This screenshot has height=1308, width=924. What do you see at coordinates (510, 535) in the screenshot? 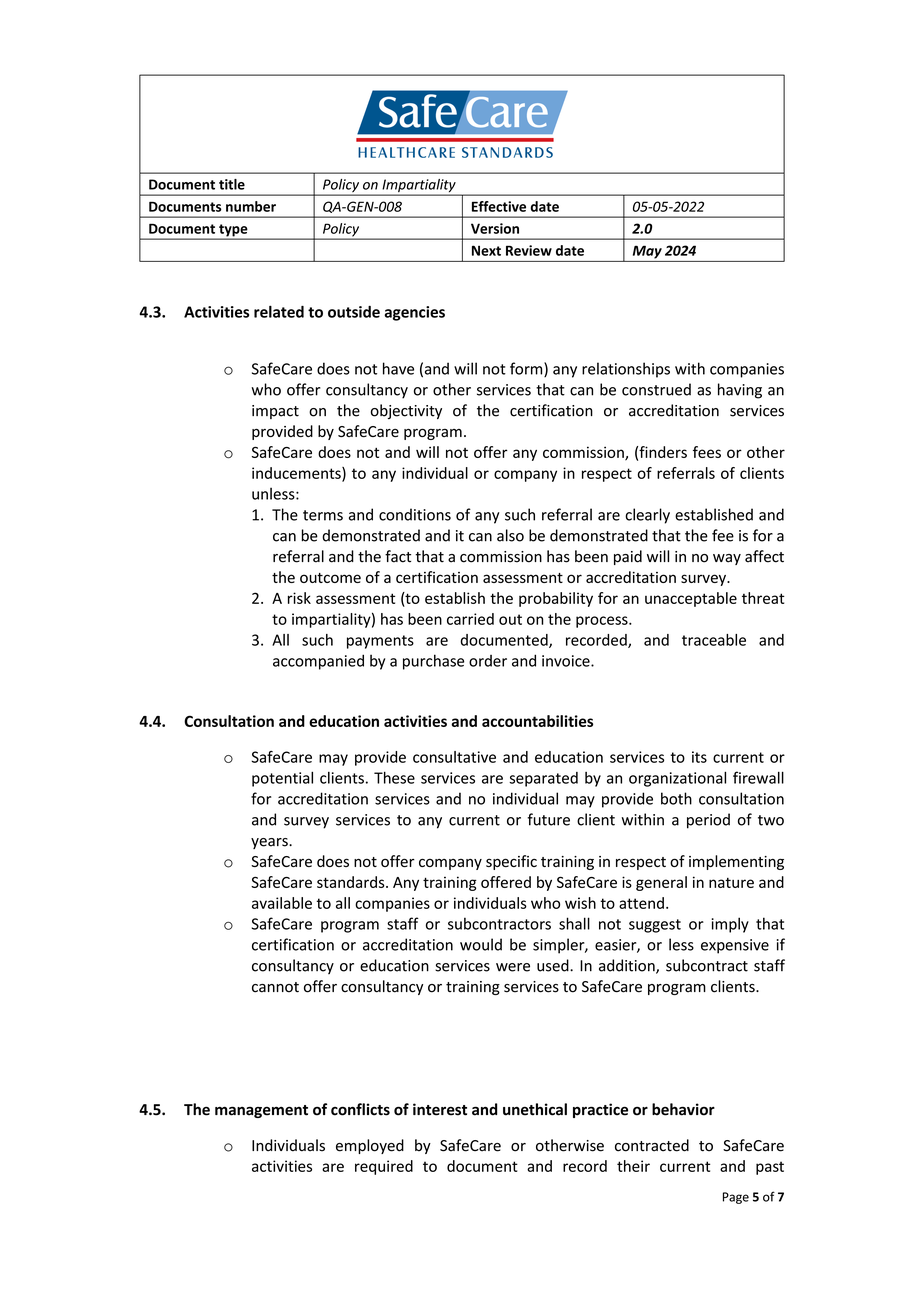
I see `also` at bounding box center [510, 535].
